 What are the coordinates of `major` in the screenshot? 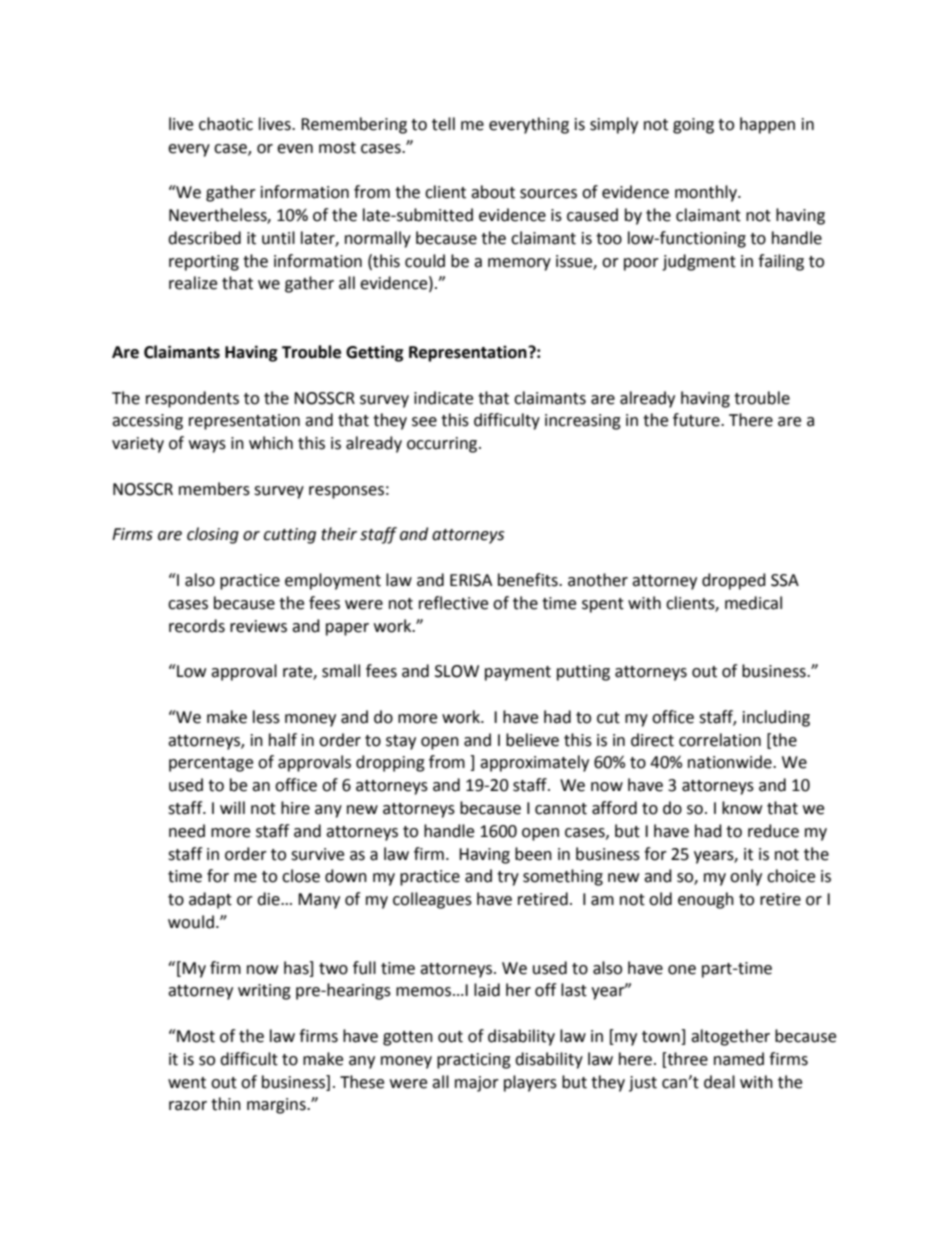 It's located at (477, 1084).
